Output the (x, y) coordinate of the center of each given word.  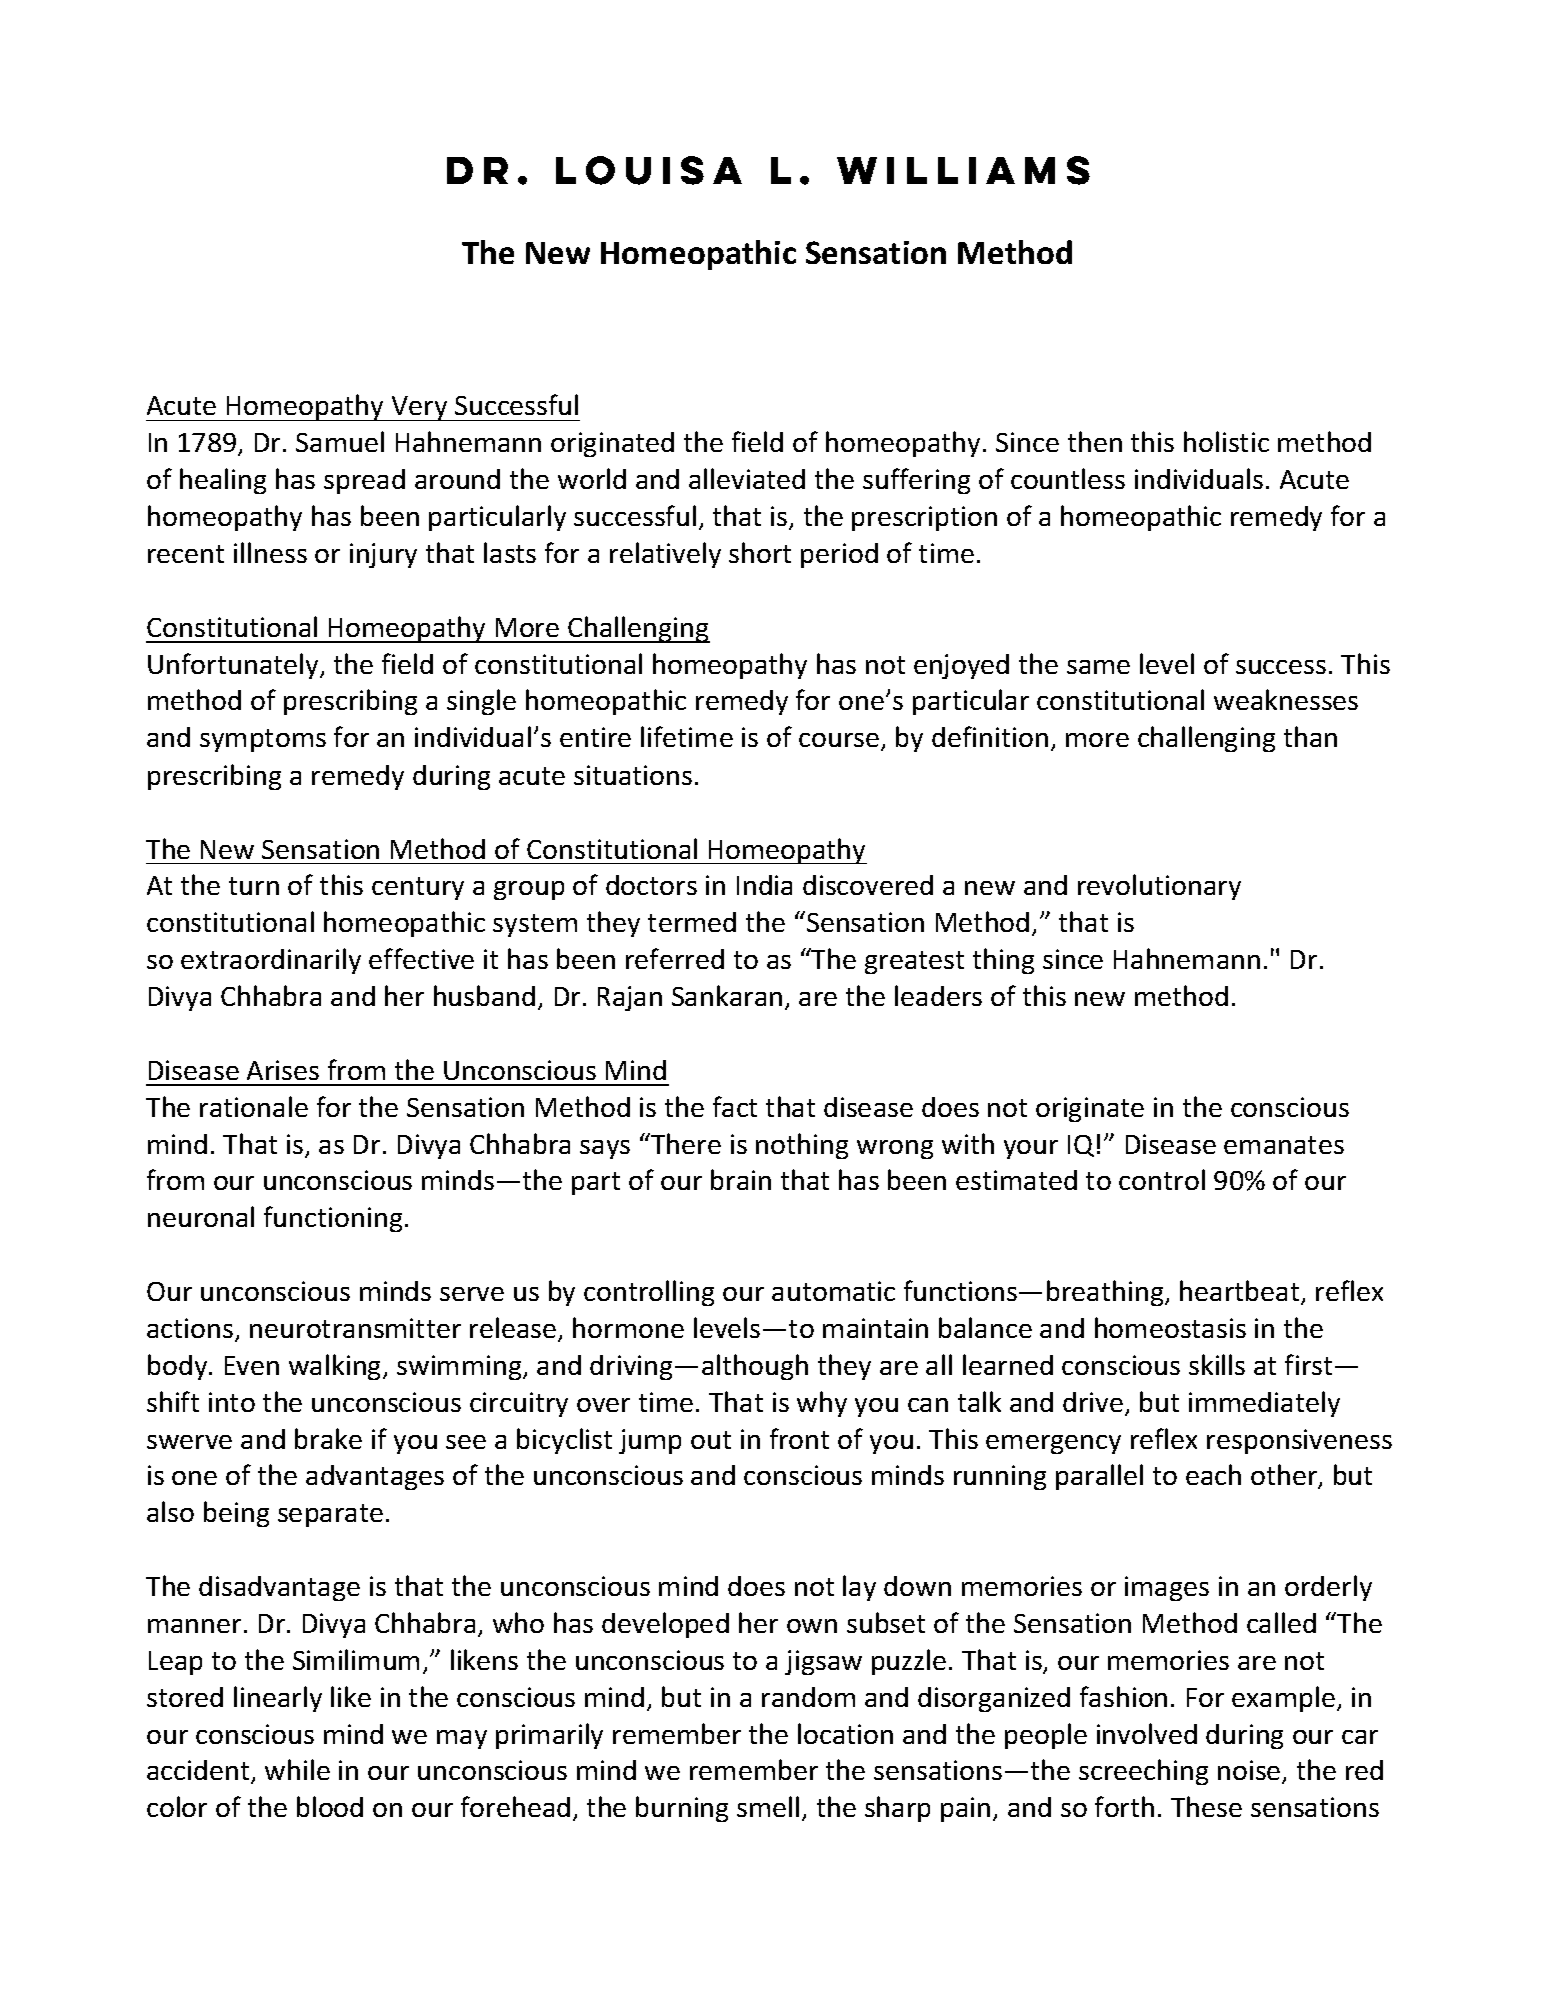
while (297, 1769)
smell (768, 1806)
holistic (1226, 441)
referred (675, 958)
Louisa (649, 170)
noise (1250, 1772)
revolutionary (1159, 887)
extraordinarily (271, 961)
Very (419, 408)
